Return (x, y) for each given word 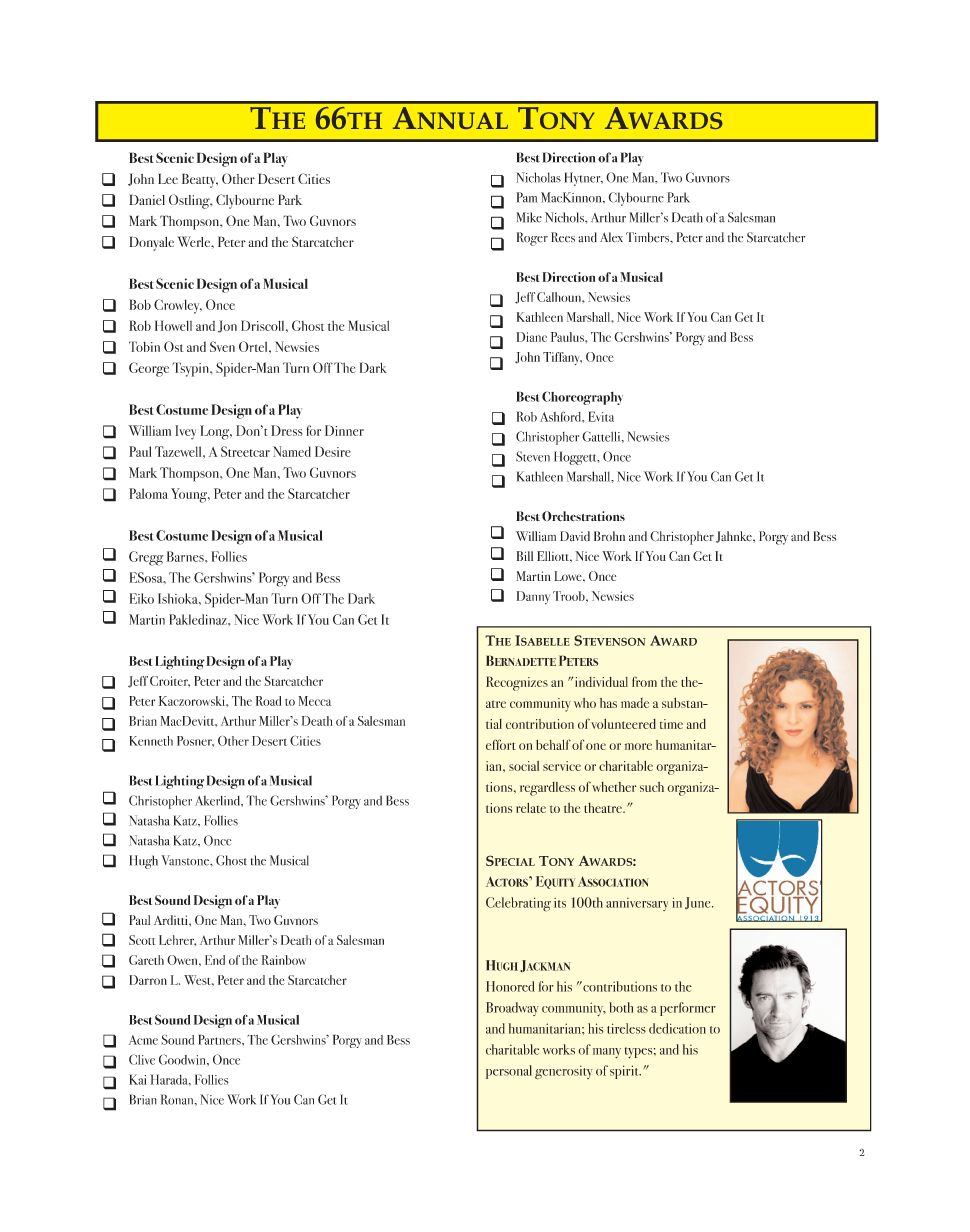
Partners (220, 1039)
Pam (527, 197)
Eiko (141, 598)
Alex (611, 237)
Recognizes (517, 683)
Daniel (147, 199)
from (644, 681)
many (607, 1053)
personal (509, 1072)
